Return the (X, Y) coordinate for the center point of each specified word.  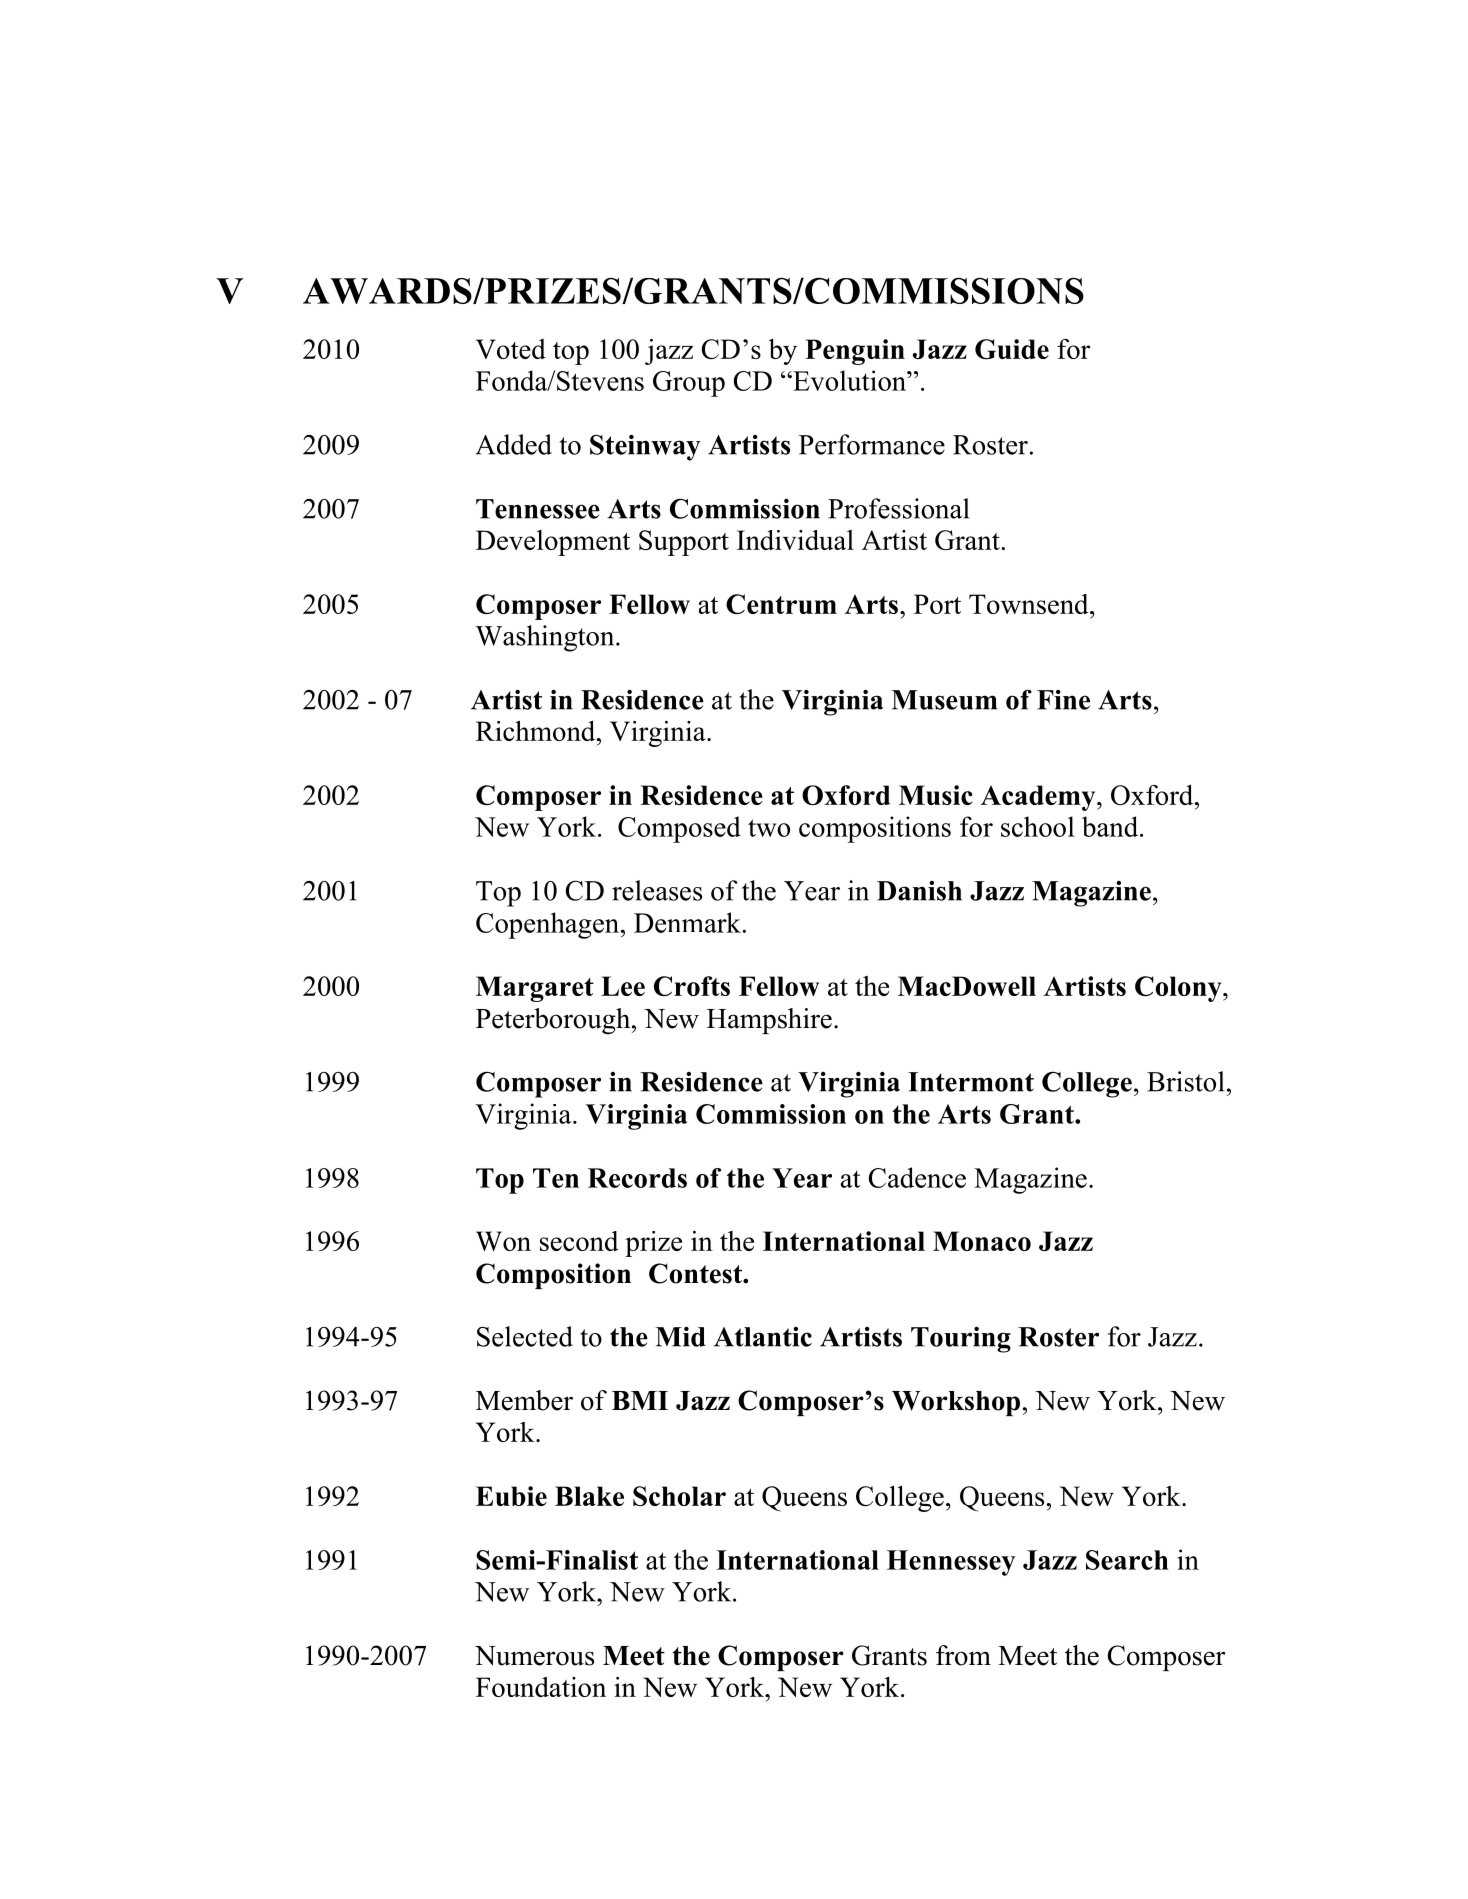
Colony (1179, 989)
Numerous (534, 1656)
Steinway (645, 447)
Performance (872, 444)
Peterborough (554, 1021)
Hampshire (769, 1021)
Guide (1012, 349)
